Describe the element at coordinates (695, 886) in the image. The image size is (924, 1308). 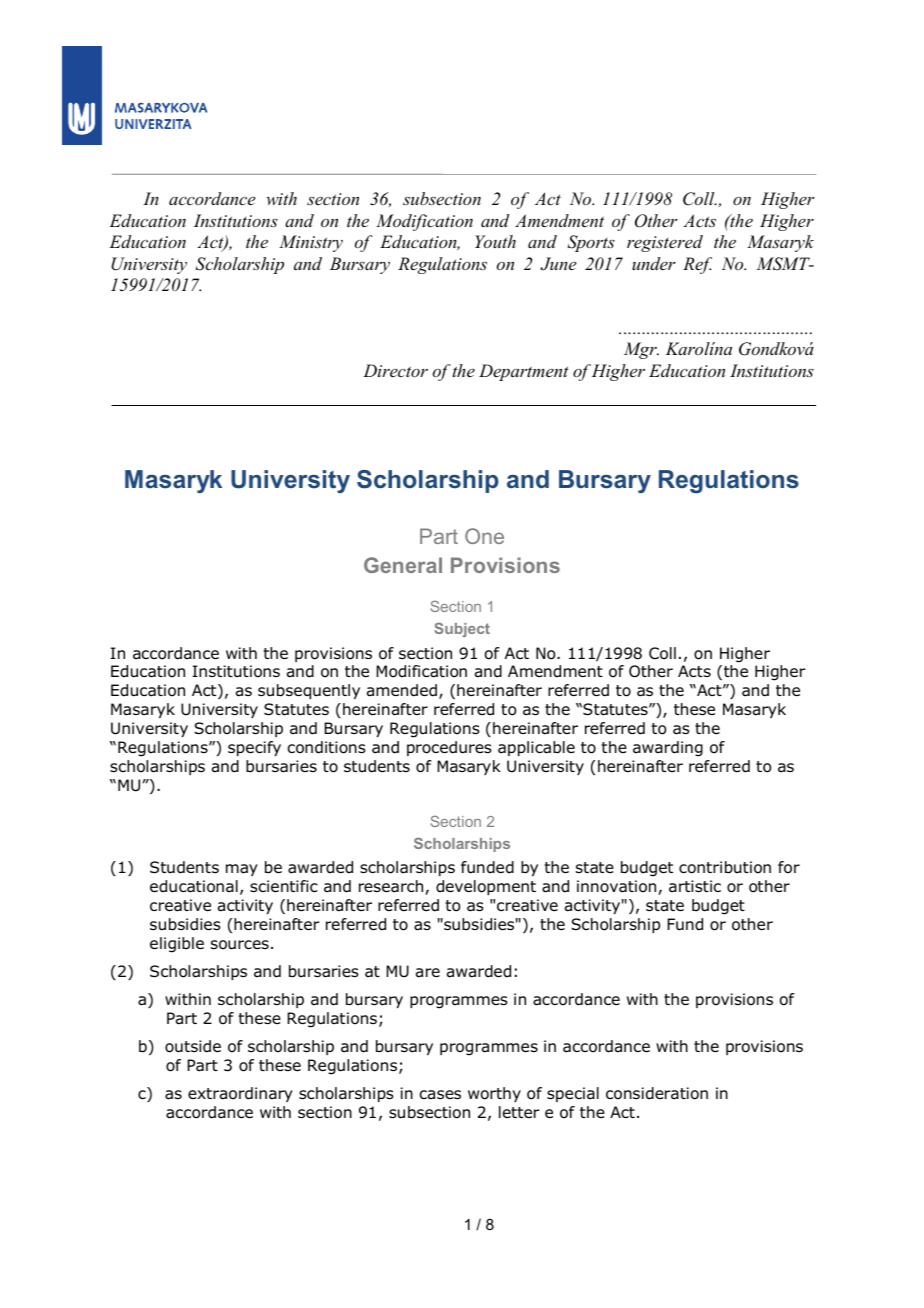
I see `artistic` at that location.
